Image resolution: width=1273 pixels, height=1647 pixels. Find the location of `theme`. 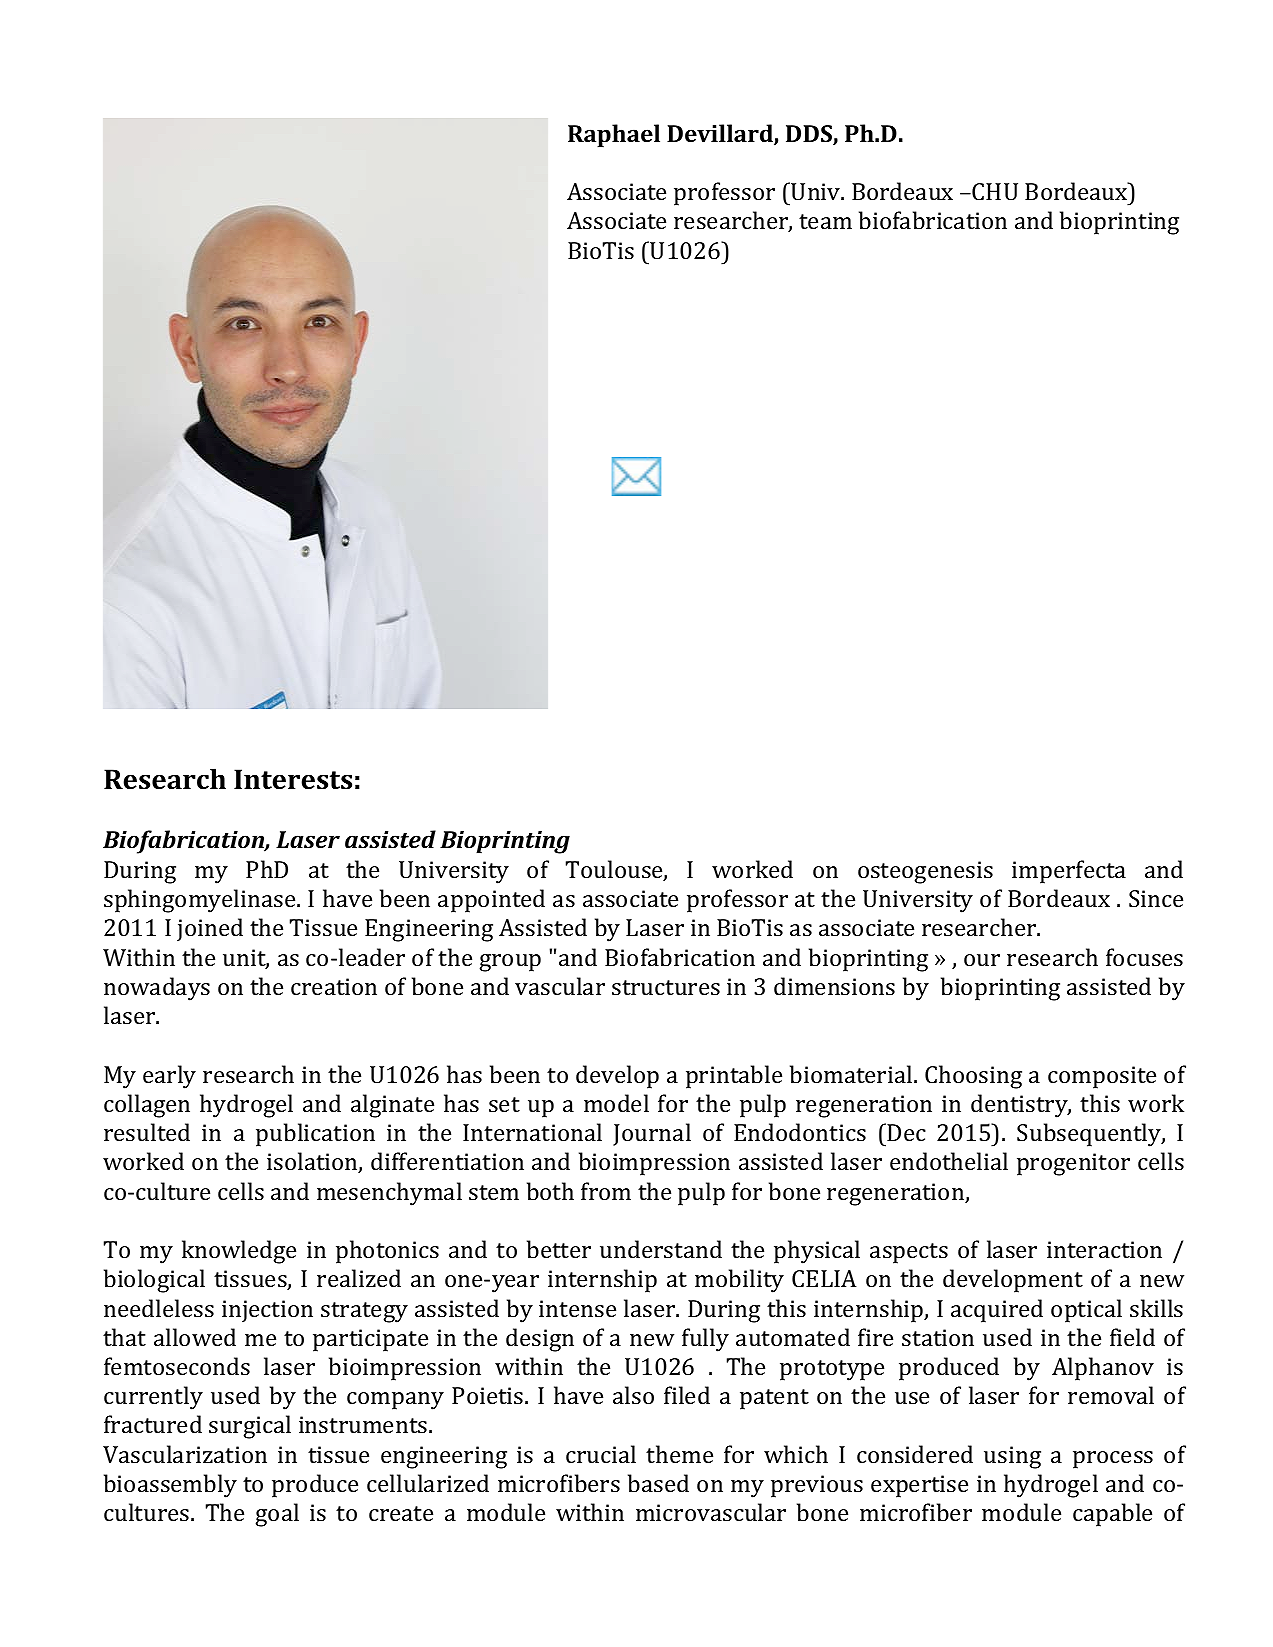

theme is located at coordinates (679, 1454).
